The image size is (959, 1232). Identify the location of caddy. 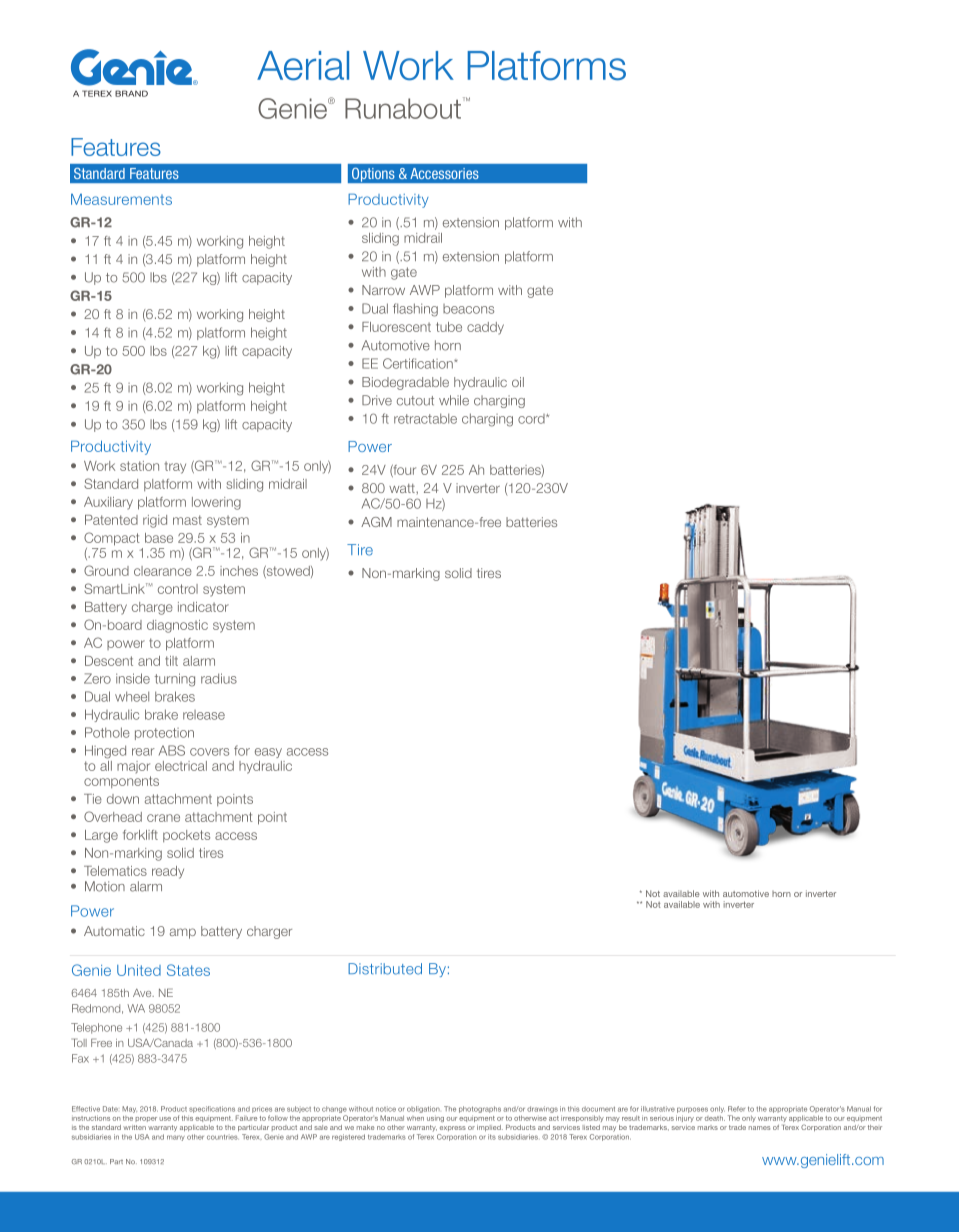
(485, 328).
